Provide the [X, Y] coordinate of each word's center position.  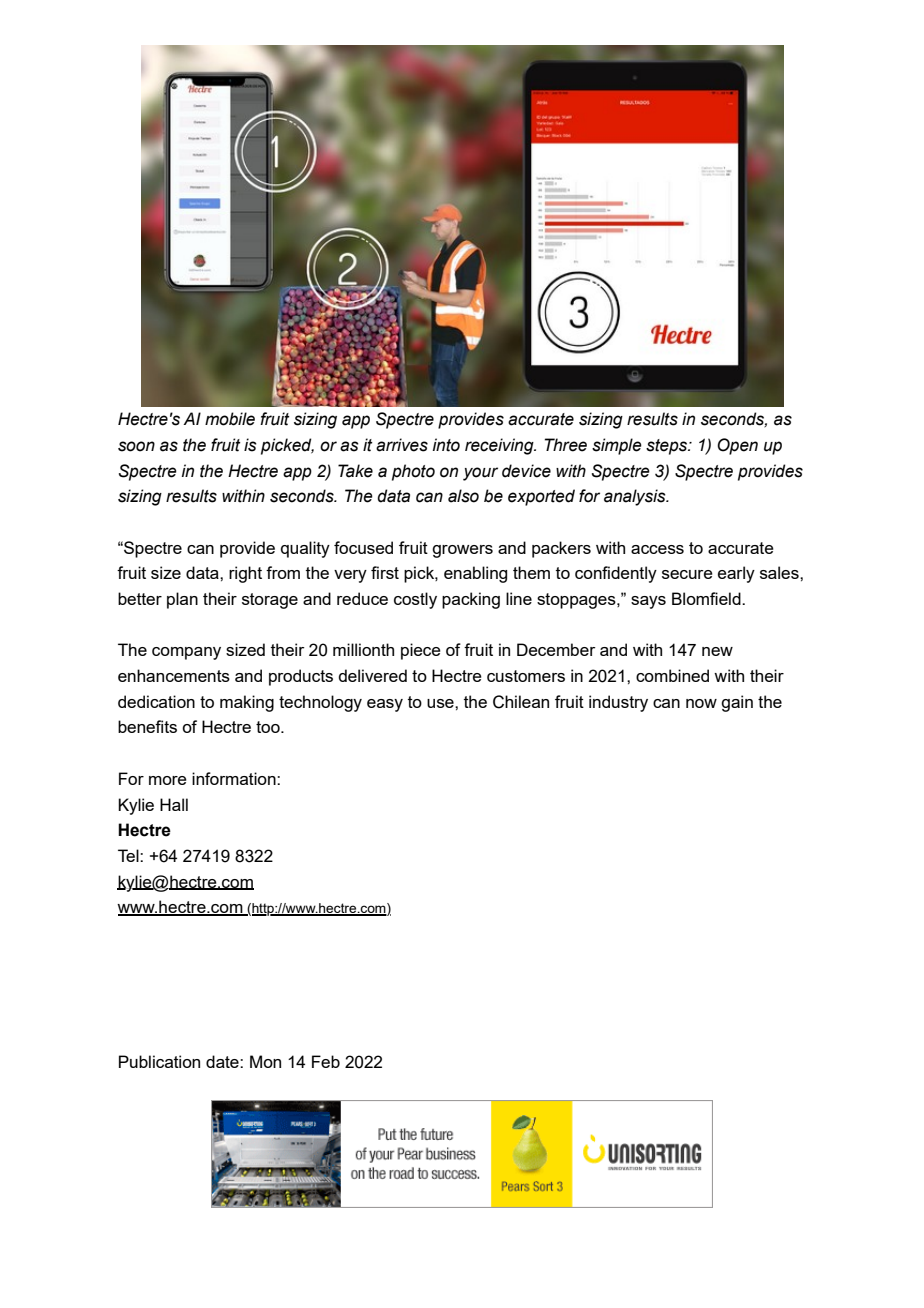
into [446, 445]
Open [737, 446]
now [701, 703]
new [717, 651]
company [186, 653]
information [235, 778]
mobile [230, 419]
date [223, 1061]
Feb [326, 1061]
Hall [174, 804]
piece [421, 651]
